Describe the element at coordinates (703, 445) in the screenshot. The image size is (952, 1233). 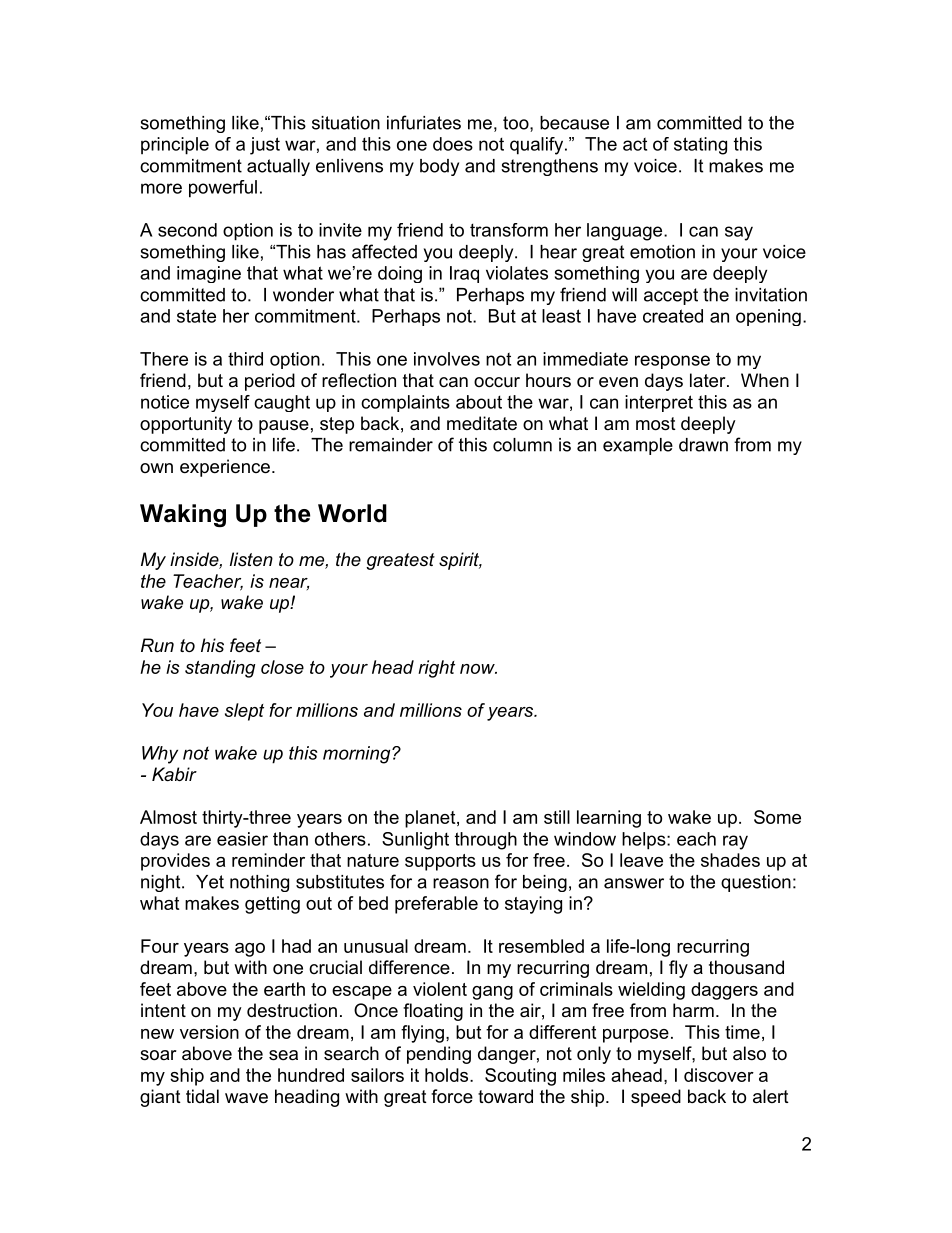
I see `drawn` at that location.
